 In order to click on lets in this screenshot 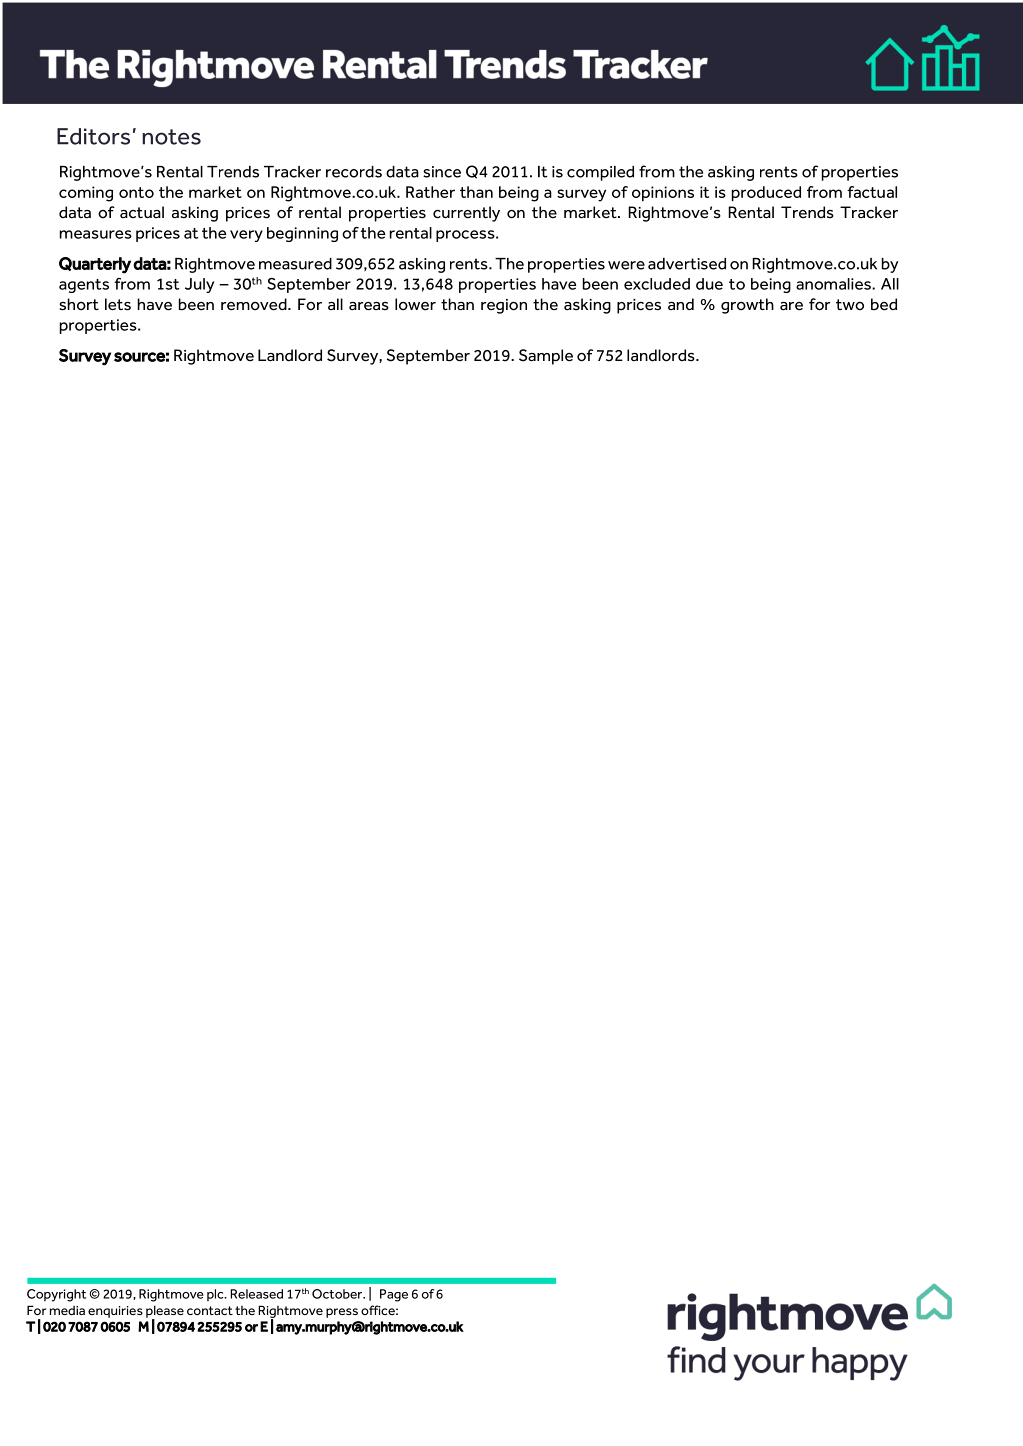, I will do `click(118, 304)`.
